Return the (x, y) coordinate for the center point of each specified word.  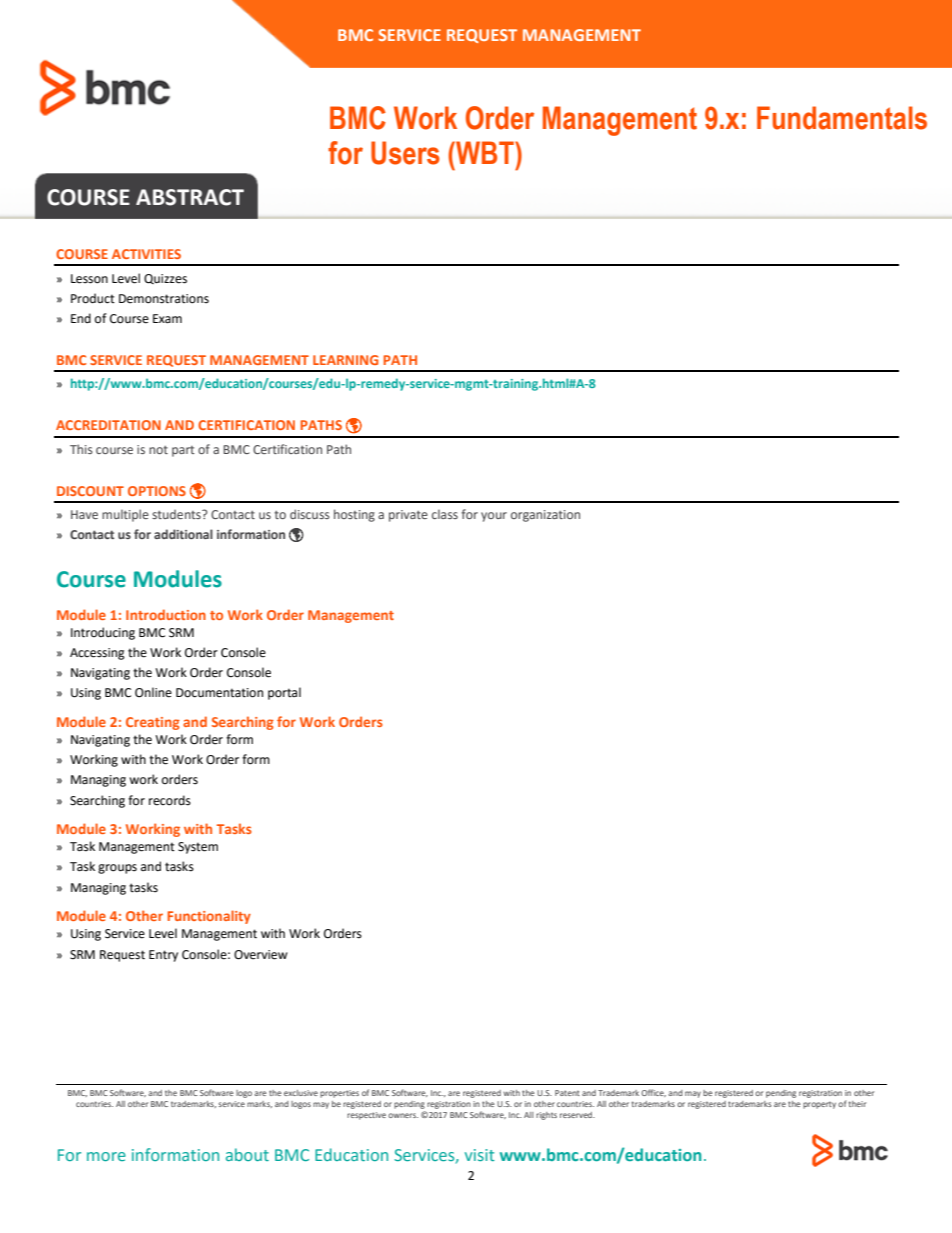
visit (480, 1155)
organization (545, 516)
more (106, 1156)
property (819, 1105)
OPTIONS (157, 491)
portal (284, 693)
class (445, 514)
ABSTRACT (190, 197)
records (170, 800)
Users (405, 153)
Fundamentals (842, 118)
